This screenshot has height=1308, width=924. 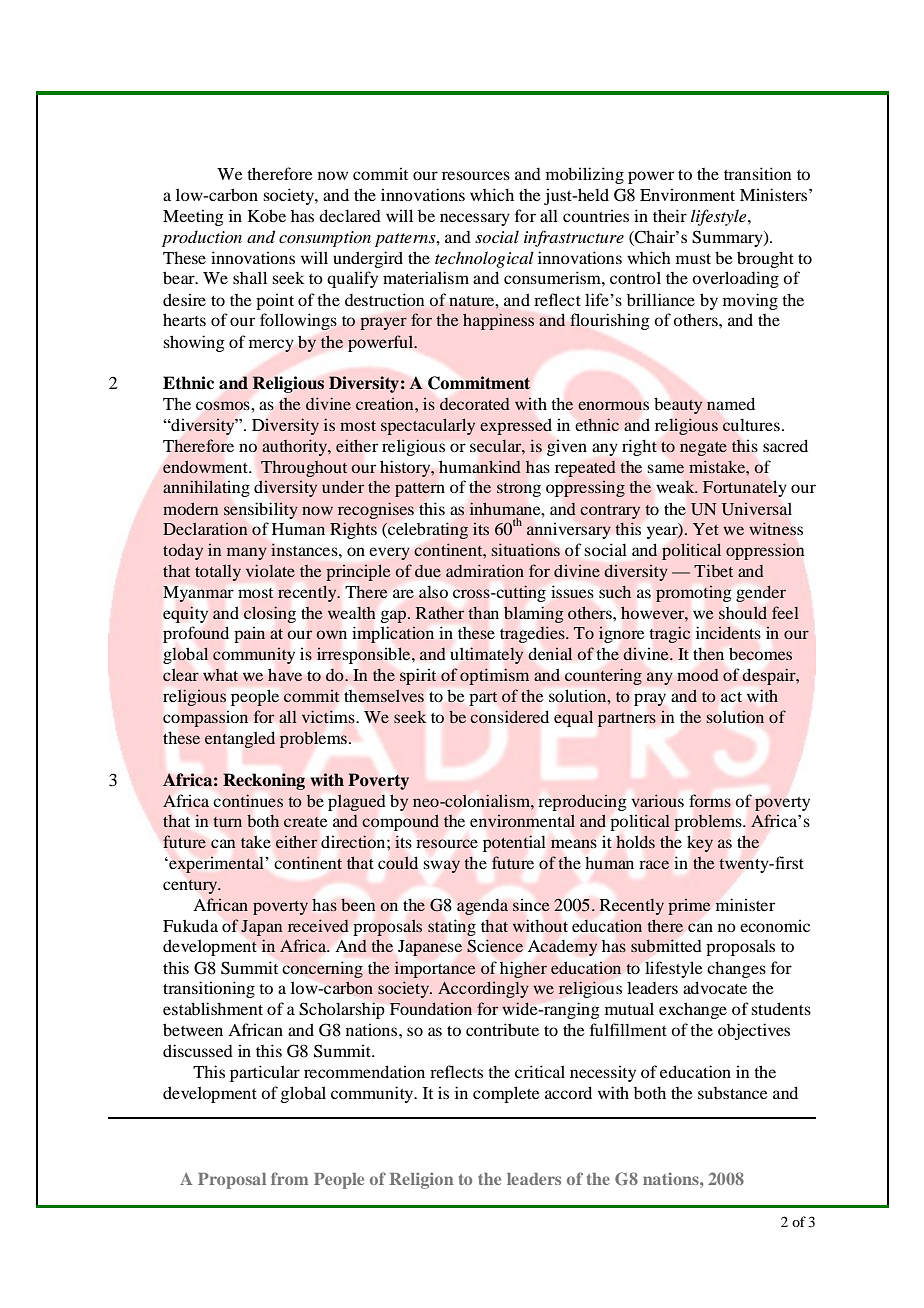 I want to click on optimism, so click(x=494, y=676).
